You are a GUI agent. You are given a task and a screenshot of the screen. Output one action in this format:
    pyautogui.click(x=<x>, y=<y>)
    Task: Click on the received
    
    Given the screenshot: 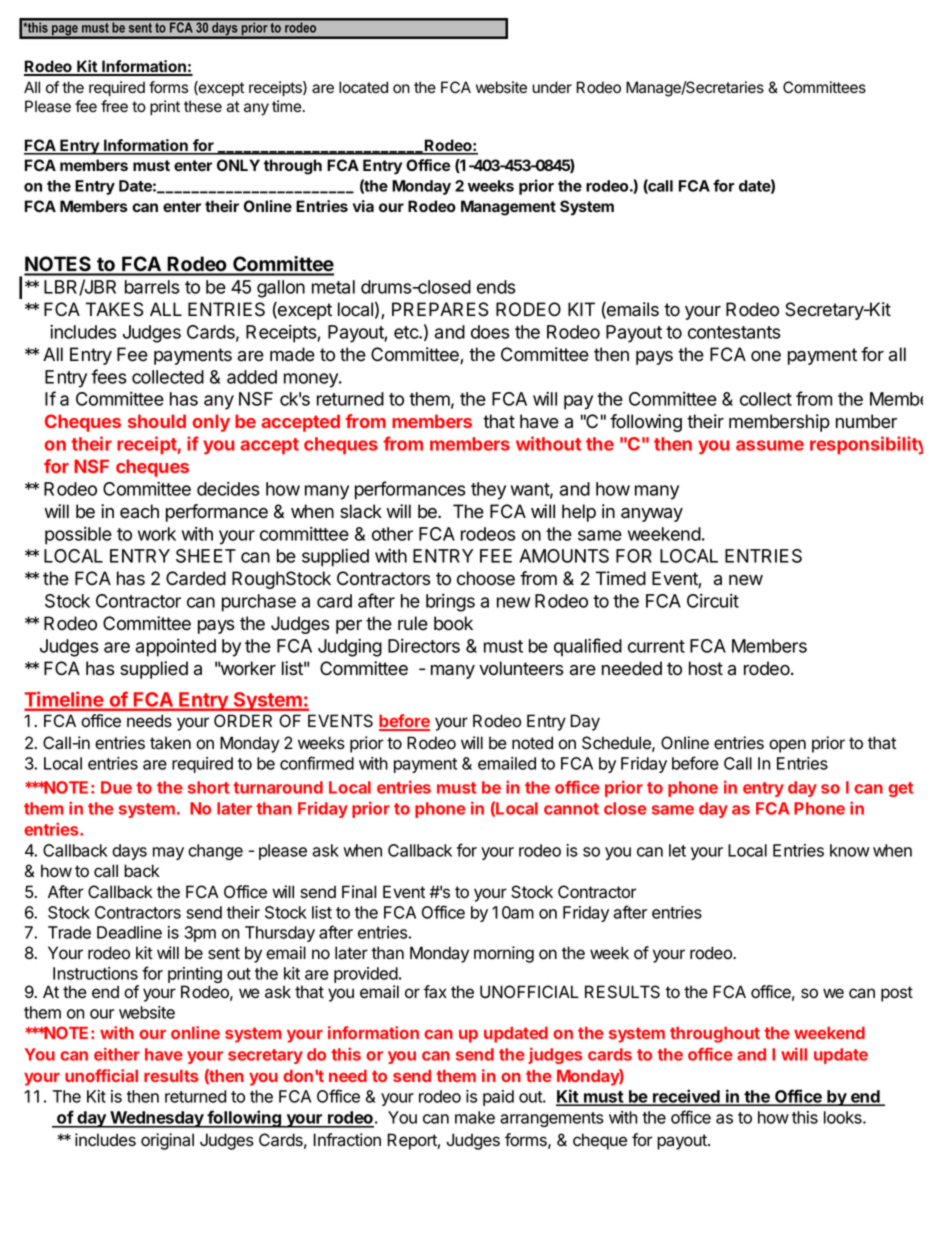 What is the action you would take?
    pyautogui.click(x=686, y=1097)
